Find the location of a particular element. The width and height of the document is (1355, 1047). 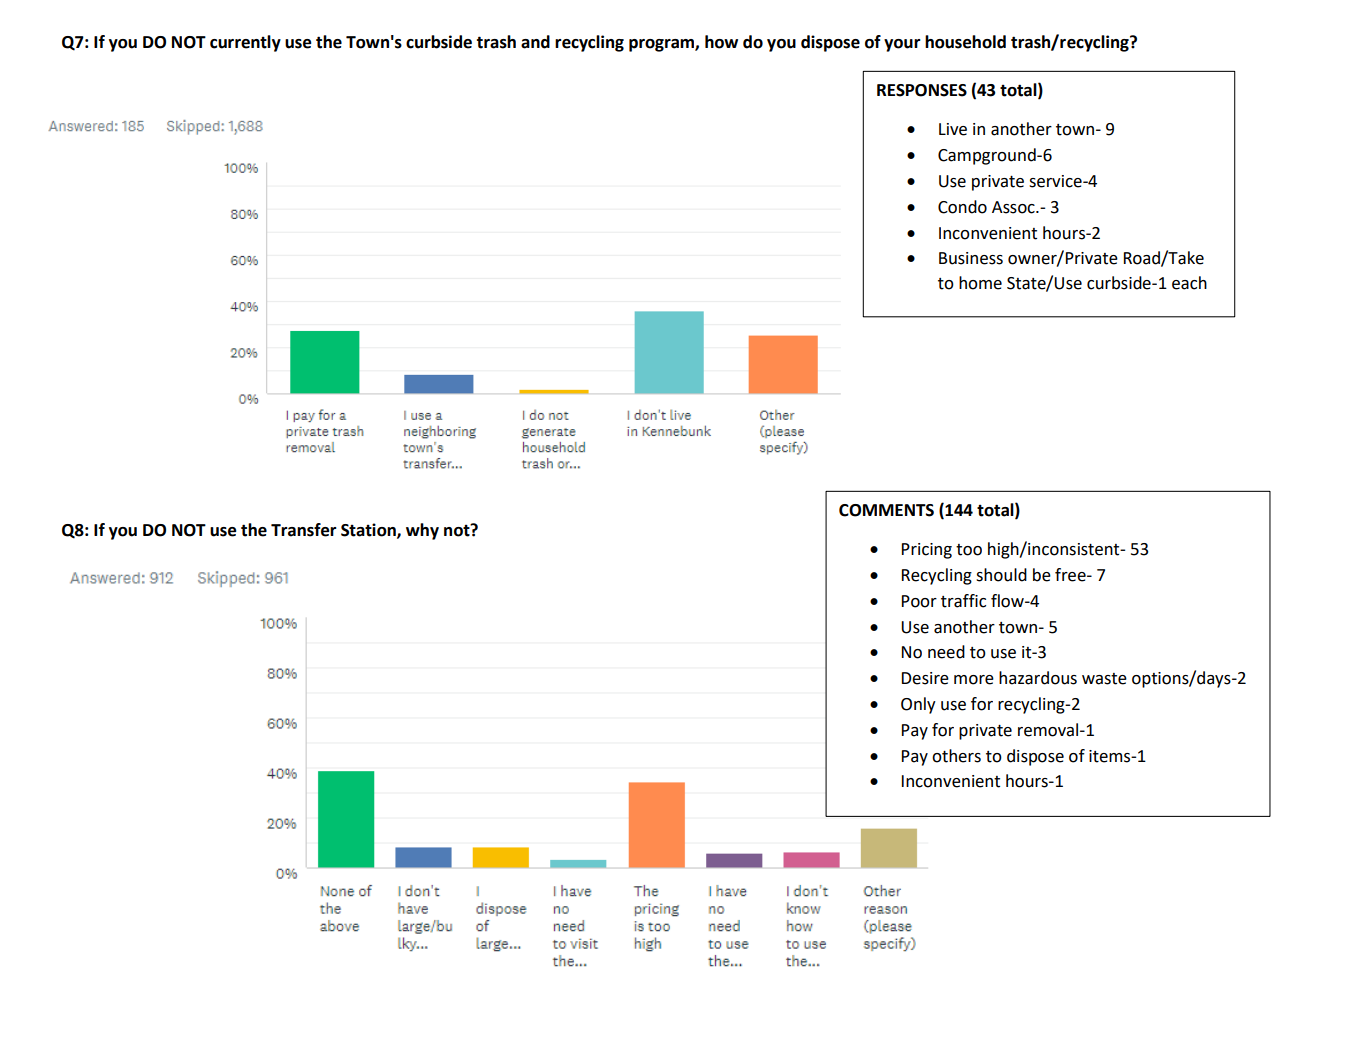

home is located at coordinates (980, 283).
